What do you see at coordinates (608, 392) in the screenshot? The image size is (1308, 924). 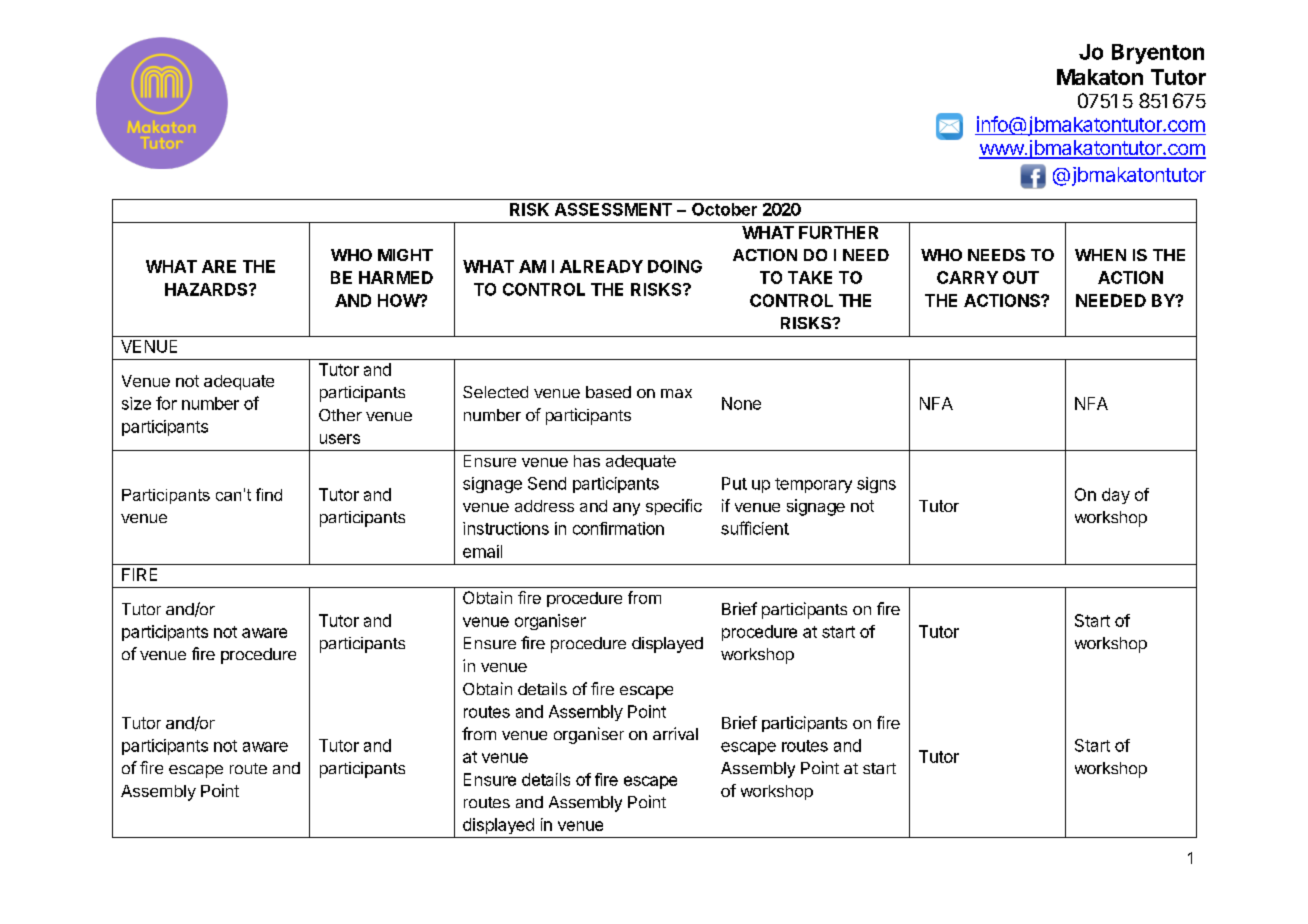 I see `based` at bounding box center [608, 392].
